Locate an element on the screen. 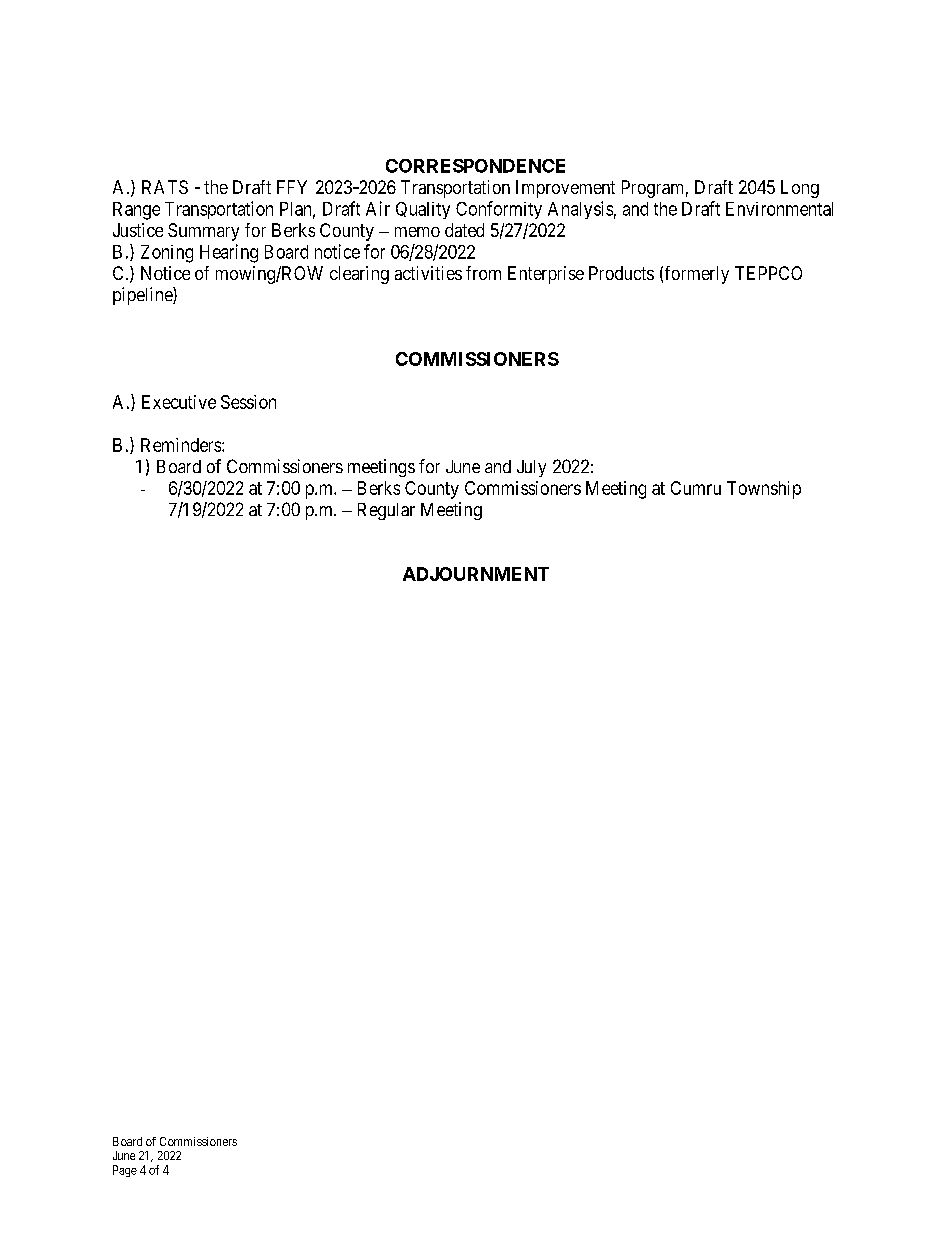 The height and width of the screenshot is (1233, 952). Page is located at coordinates (125, 1171).
